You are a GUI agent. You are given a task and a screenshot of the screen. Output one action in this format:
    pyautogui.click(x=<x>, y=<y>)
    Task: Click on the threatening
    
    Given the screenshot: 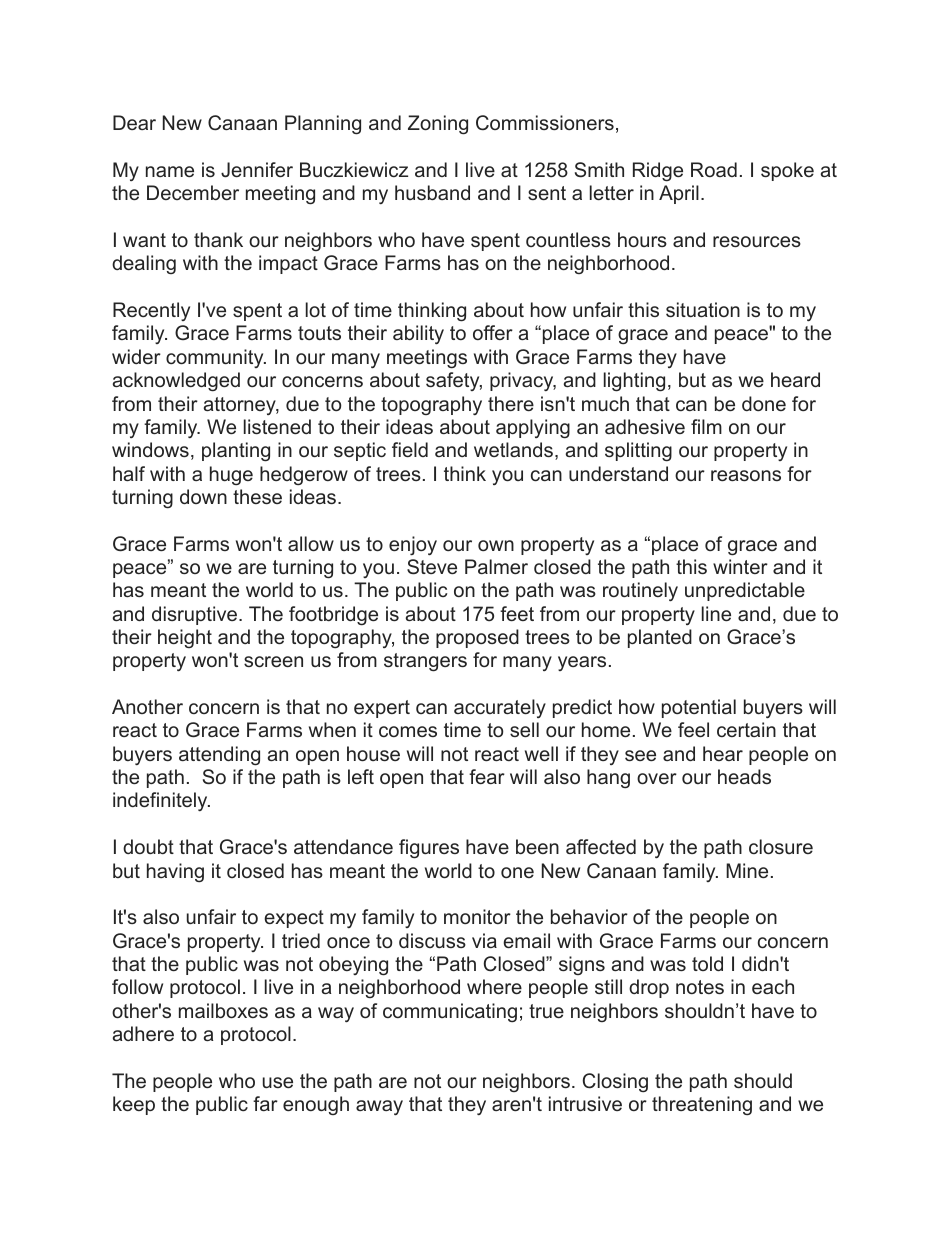 What is the action you would take?
    pyautogui.click(x=702, y=1105)
